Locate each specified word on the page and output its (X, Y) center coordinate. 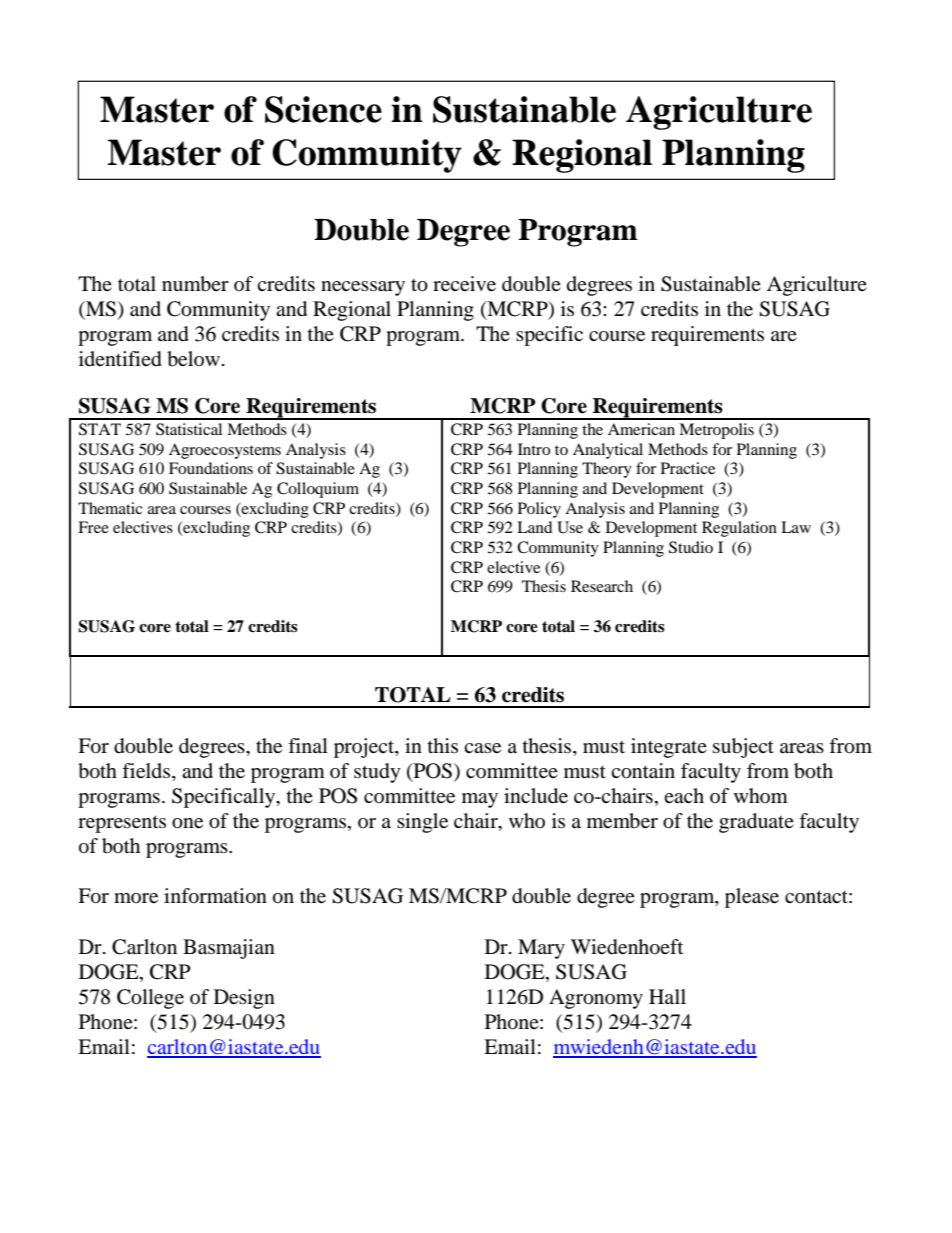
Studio (691, 547)
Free (93, 527)
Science (323, 109)
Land (535, 527)
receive (464, 284)
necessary (363, 288)
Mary (541, 949)
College (150, 999)
